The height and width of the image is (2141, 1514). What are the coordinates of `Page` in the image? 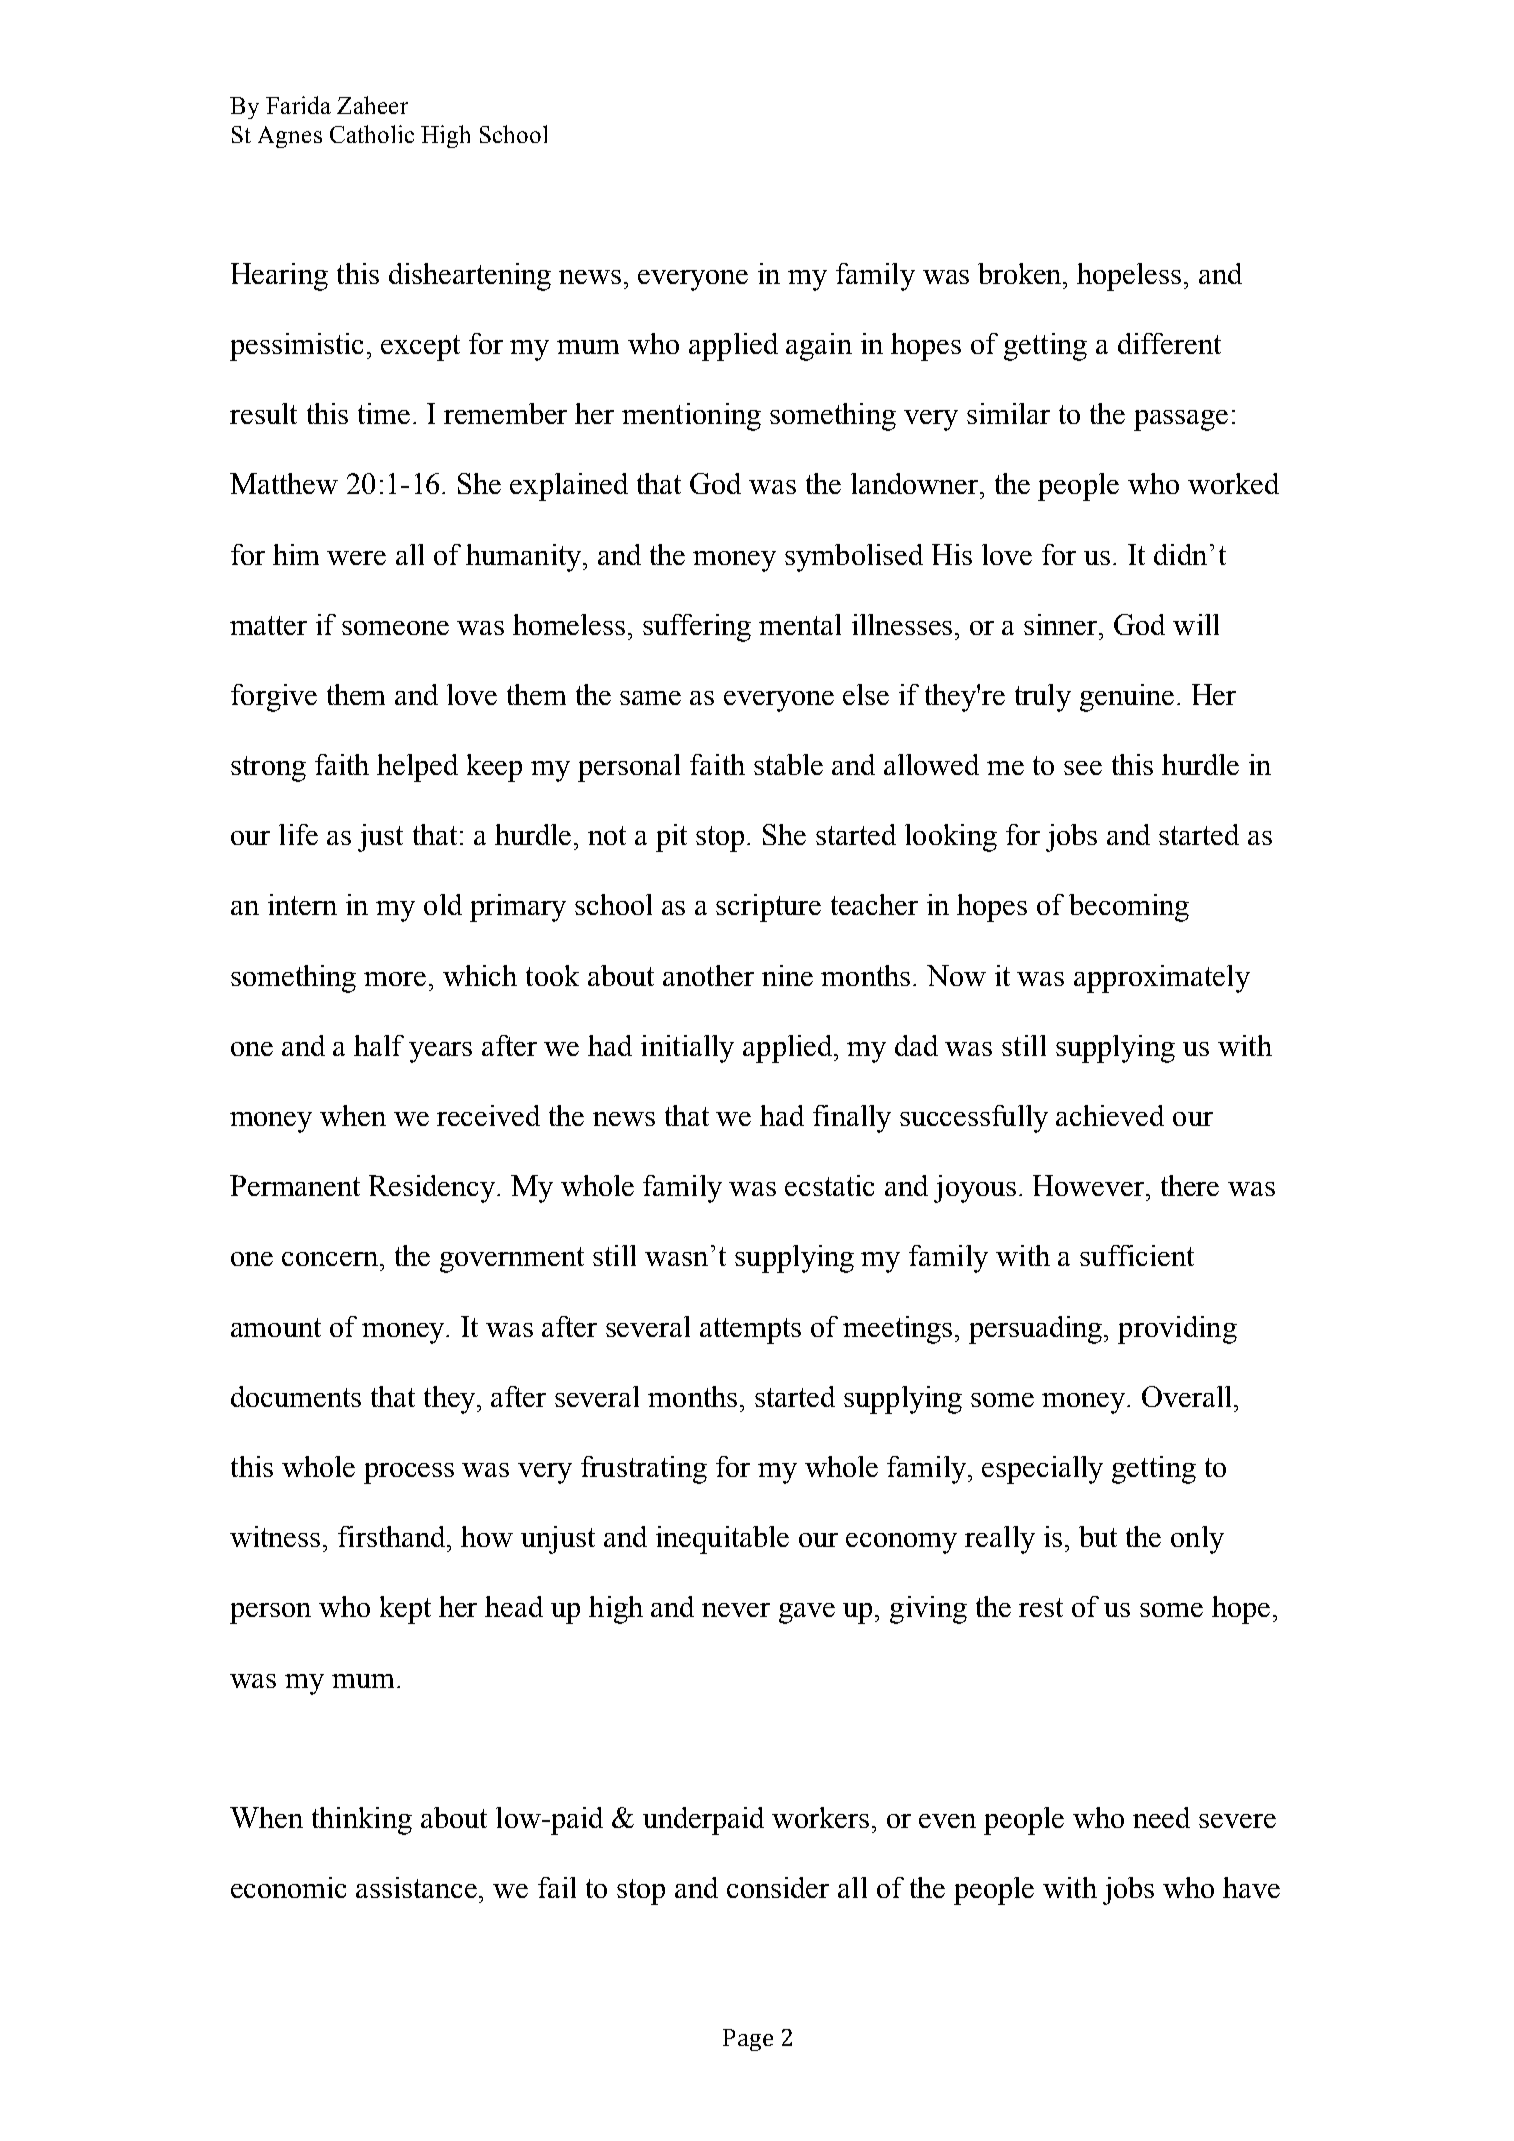 It's located at (748, 2040).
